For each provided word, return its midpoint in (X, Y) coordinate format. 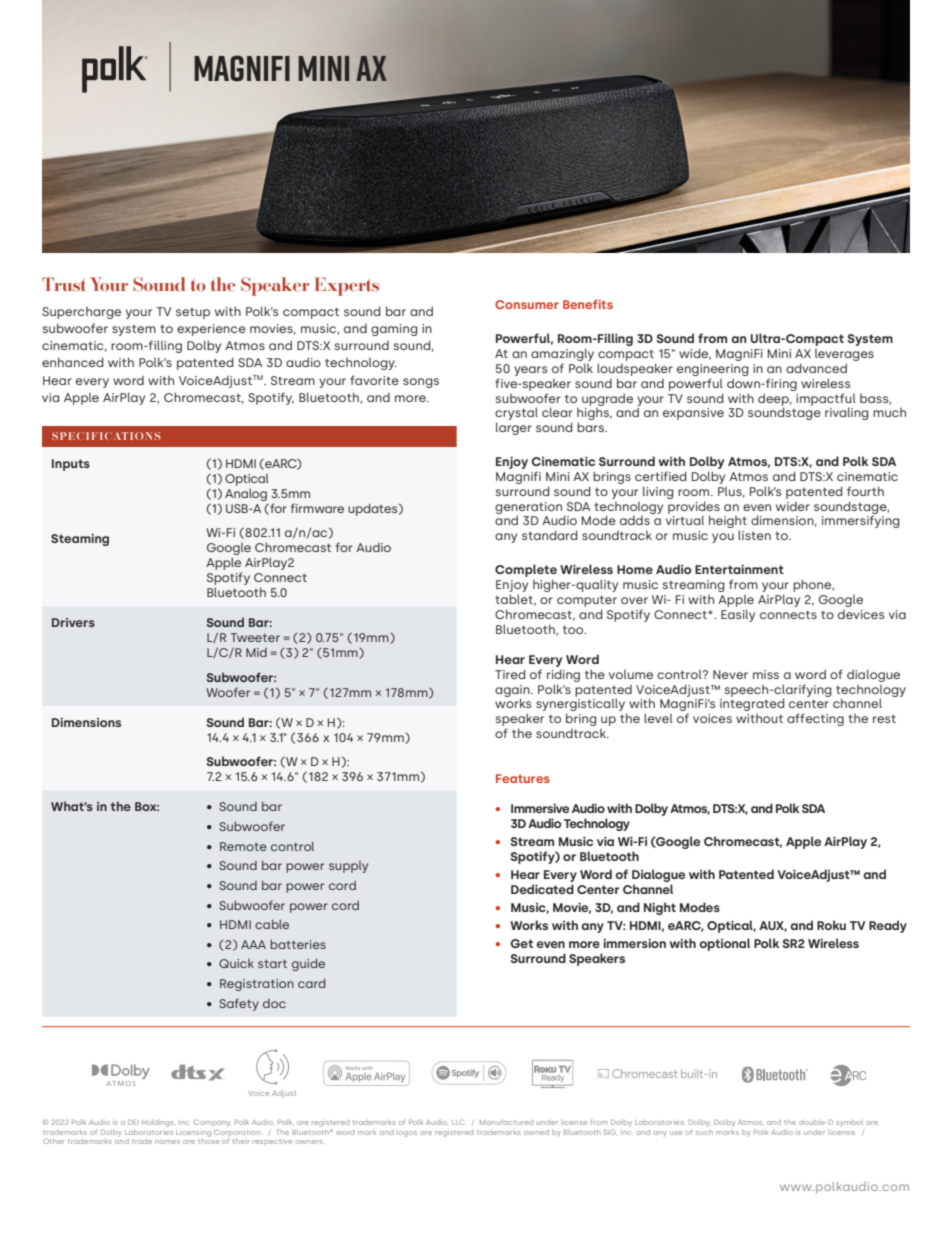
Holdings (158, 1123)
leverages (844, 355)
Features (523, 778)
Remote (243, 846)
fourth (865, 491)
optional (724, 944)
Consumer (527, 304)
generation (528, 509)
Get (521, 943)
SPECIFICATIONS (106, 436)
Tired (510, 674)
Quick (236, 963)
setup (193, 313)
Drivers (73, 622)
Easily (738, 615)
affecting (815, 719)
